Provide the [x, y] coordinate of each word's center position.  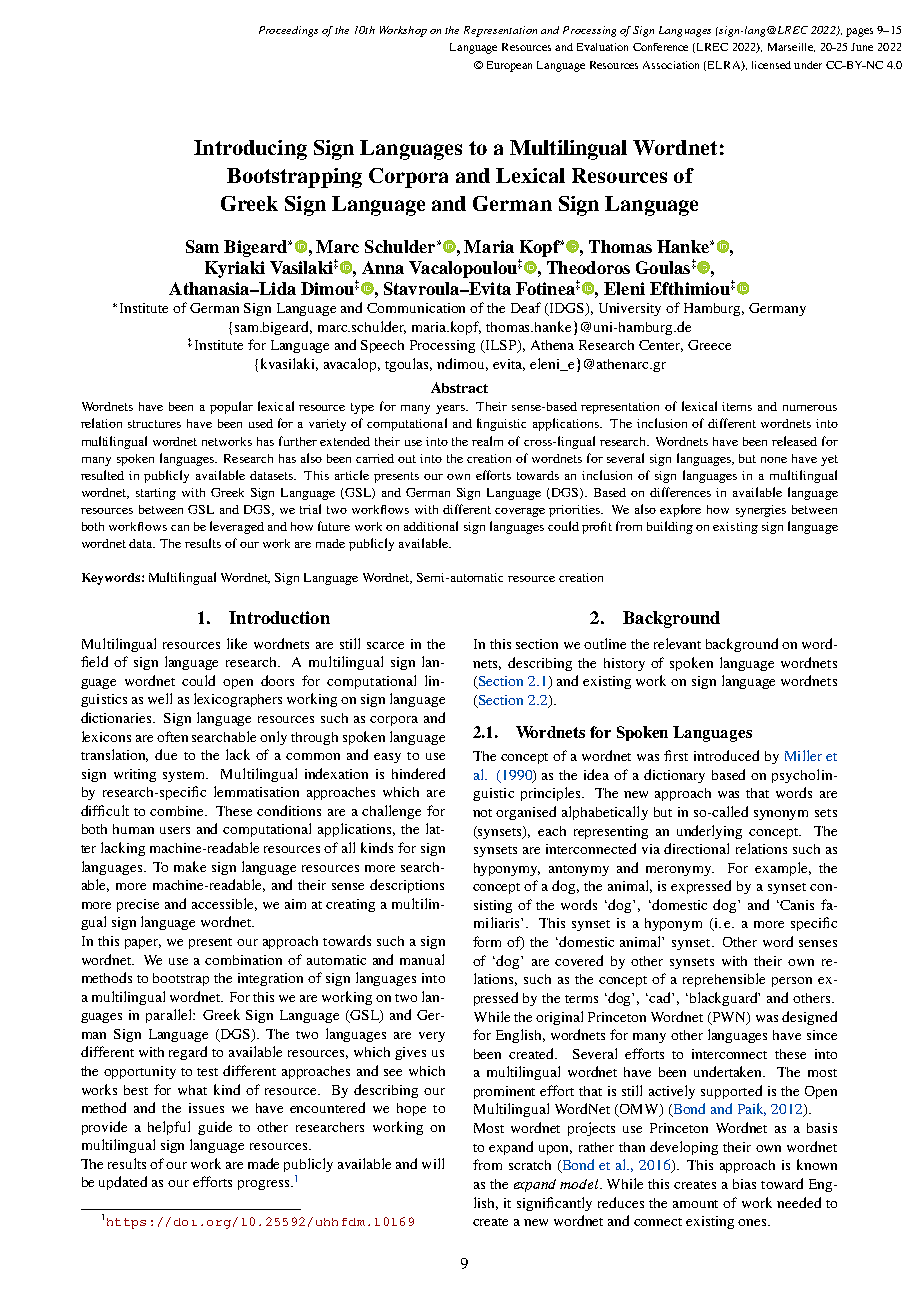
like [237, 643]
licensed [771, 65]
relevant [677, 643]
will [433, 1163]
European [509, 66]
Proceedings [288, 31]
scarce [385, 645]
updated [123, 1183]
